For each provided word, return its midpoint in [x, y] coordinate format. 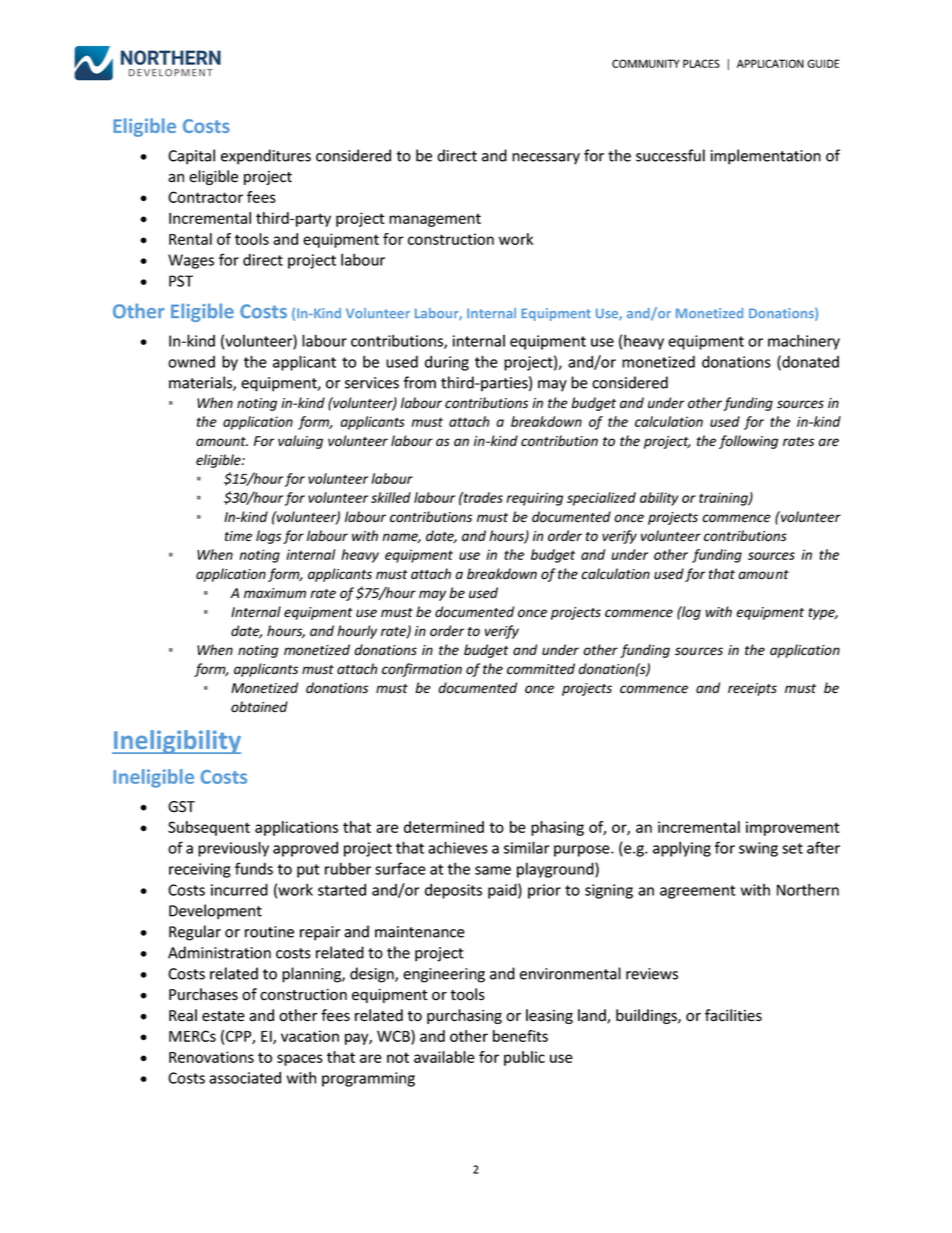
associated [245, 1077]
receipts [752, 689]
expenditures [266, 157]
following [748, 442]
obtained [259, 707]
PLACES [701, 63]
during [447, 363]
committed [541, 669]
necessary [546, 159]
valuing [300, 442]
